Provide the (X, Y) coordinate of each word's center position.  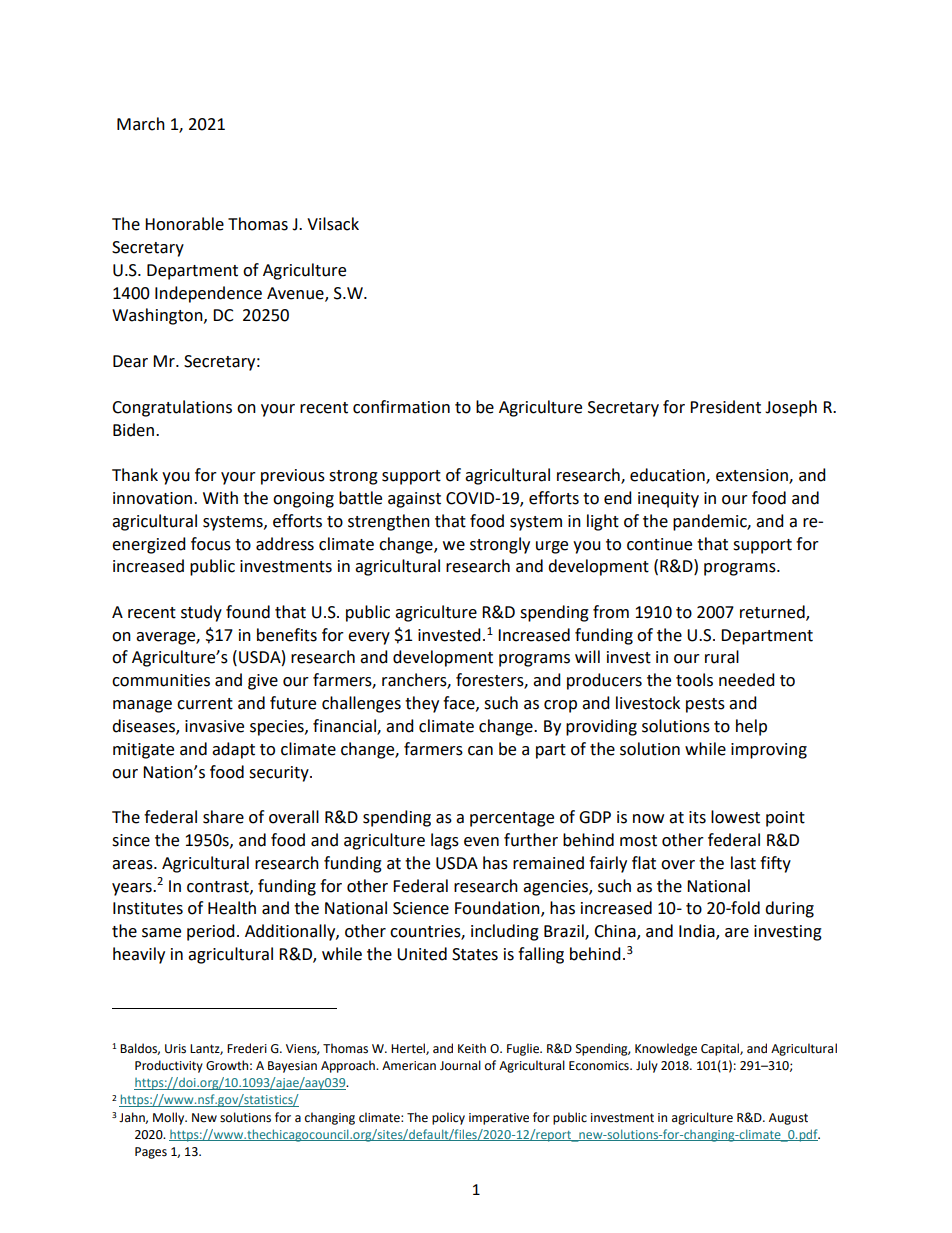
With (220, 498)
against (414, 500)
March (141, 124)
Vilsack (333, 224)
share (223, 817)
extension (753, 476)
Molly (170, 1118)
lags (445, 841)
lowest (735, 817)
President (725, 407)
